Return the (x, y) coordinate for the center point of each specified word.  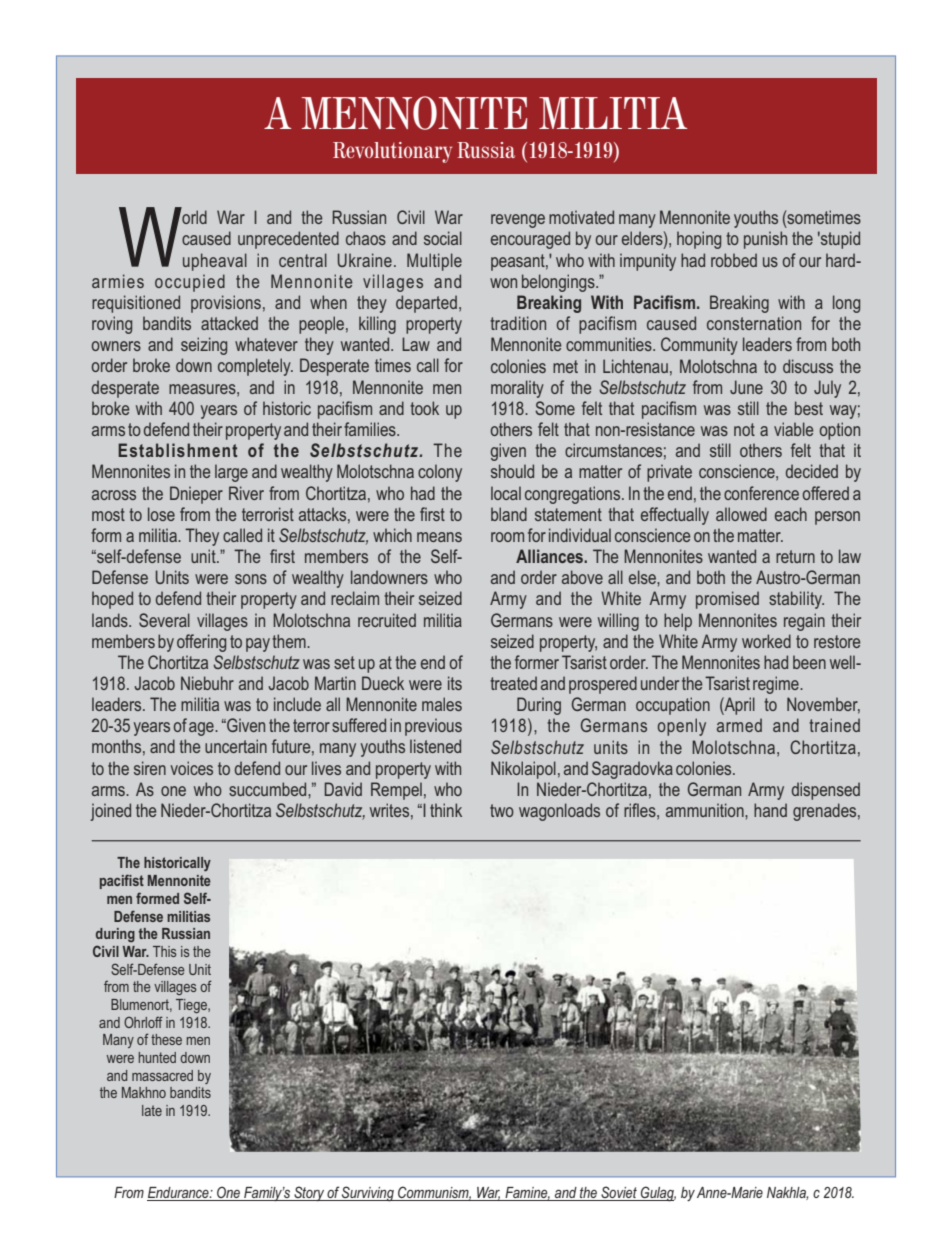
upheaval (215, 262)
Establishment (177, 450)
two (502, 810)
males (442, 704)
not (744, 429)
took (424, 408)
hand (770, 810)
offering (201, 643)
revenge (518, 221)
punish (765, 240)
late (152, 1110)
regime (777, 685)
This (165, 951)
